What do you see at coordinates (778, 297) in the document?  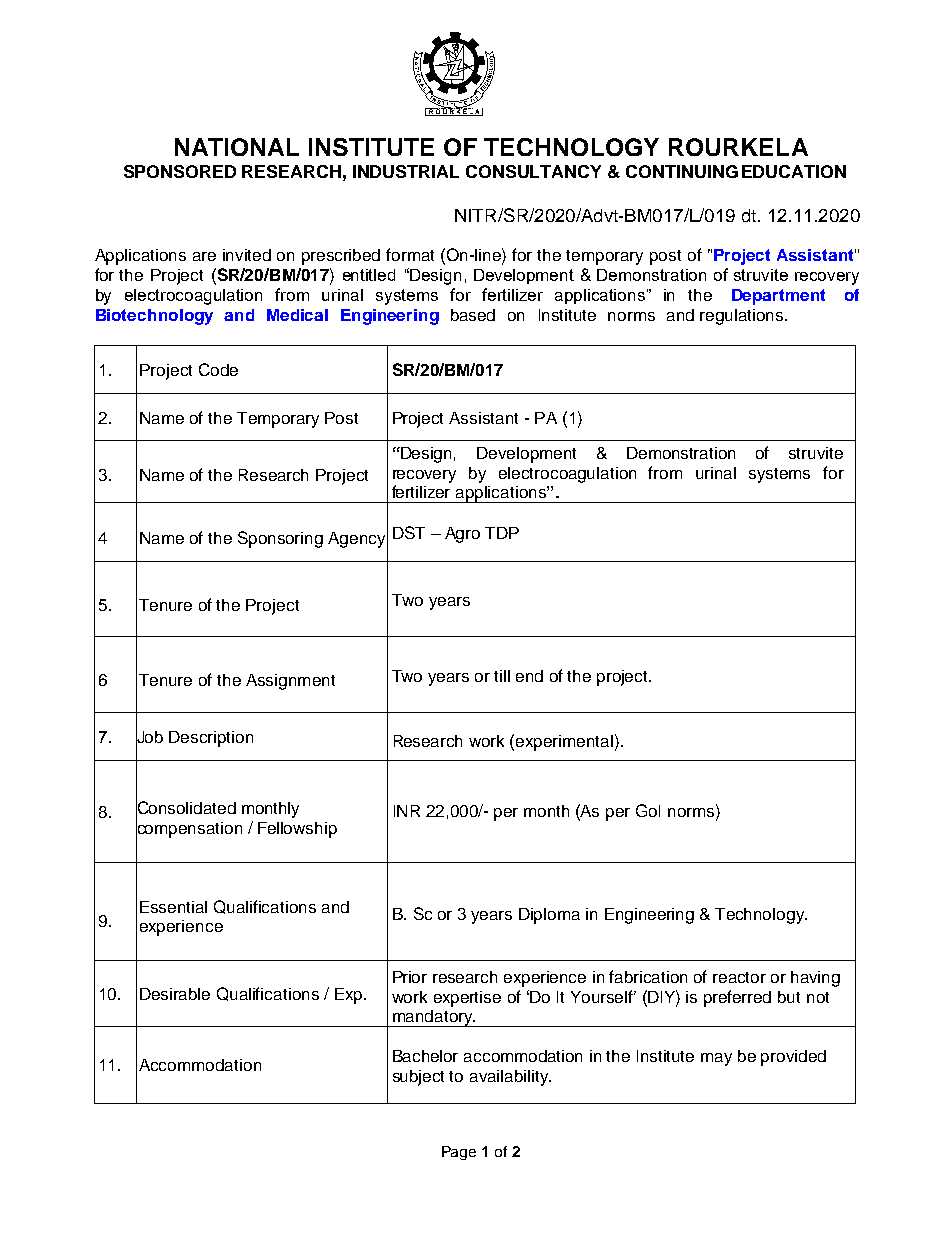 I see `Department` at bounding box center [778, 297].
